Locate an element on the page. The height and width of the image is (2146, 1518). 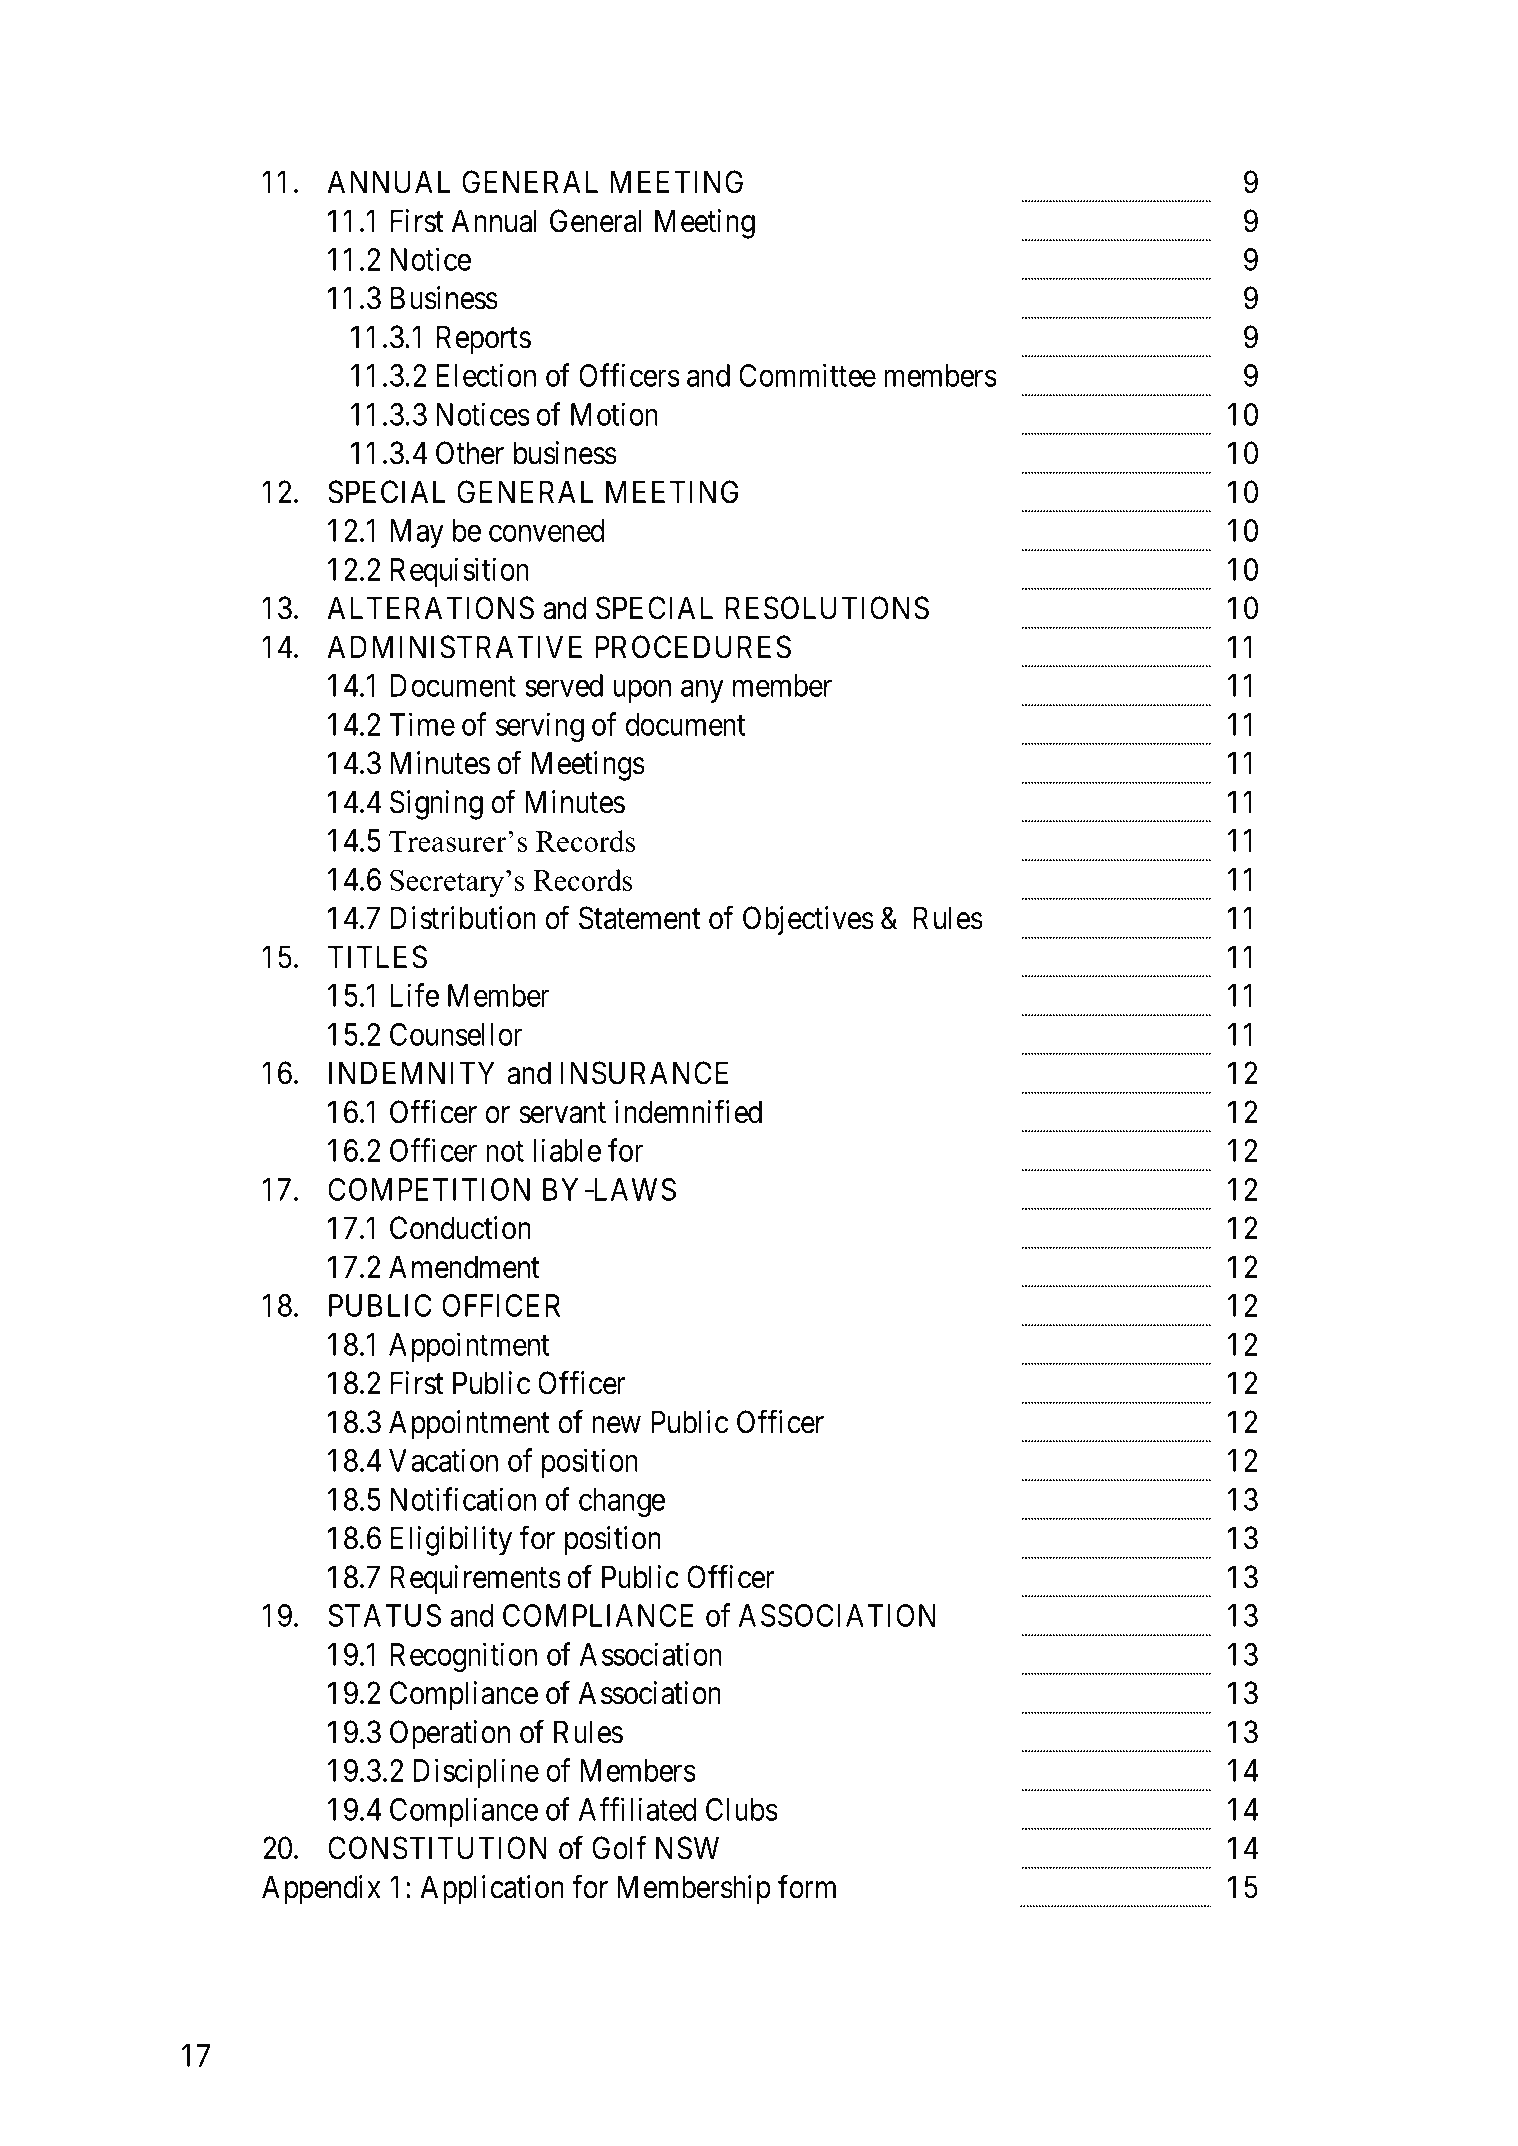
Motion is located at coordinates (614, 414).
